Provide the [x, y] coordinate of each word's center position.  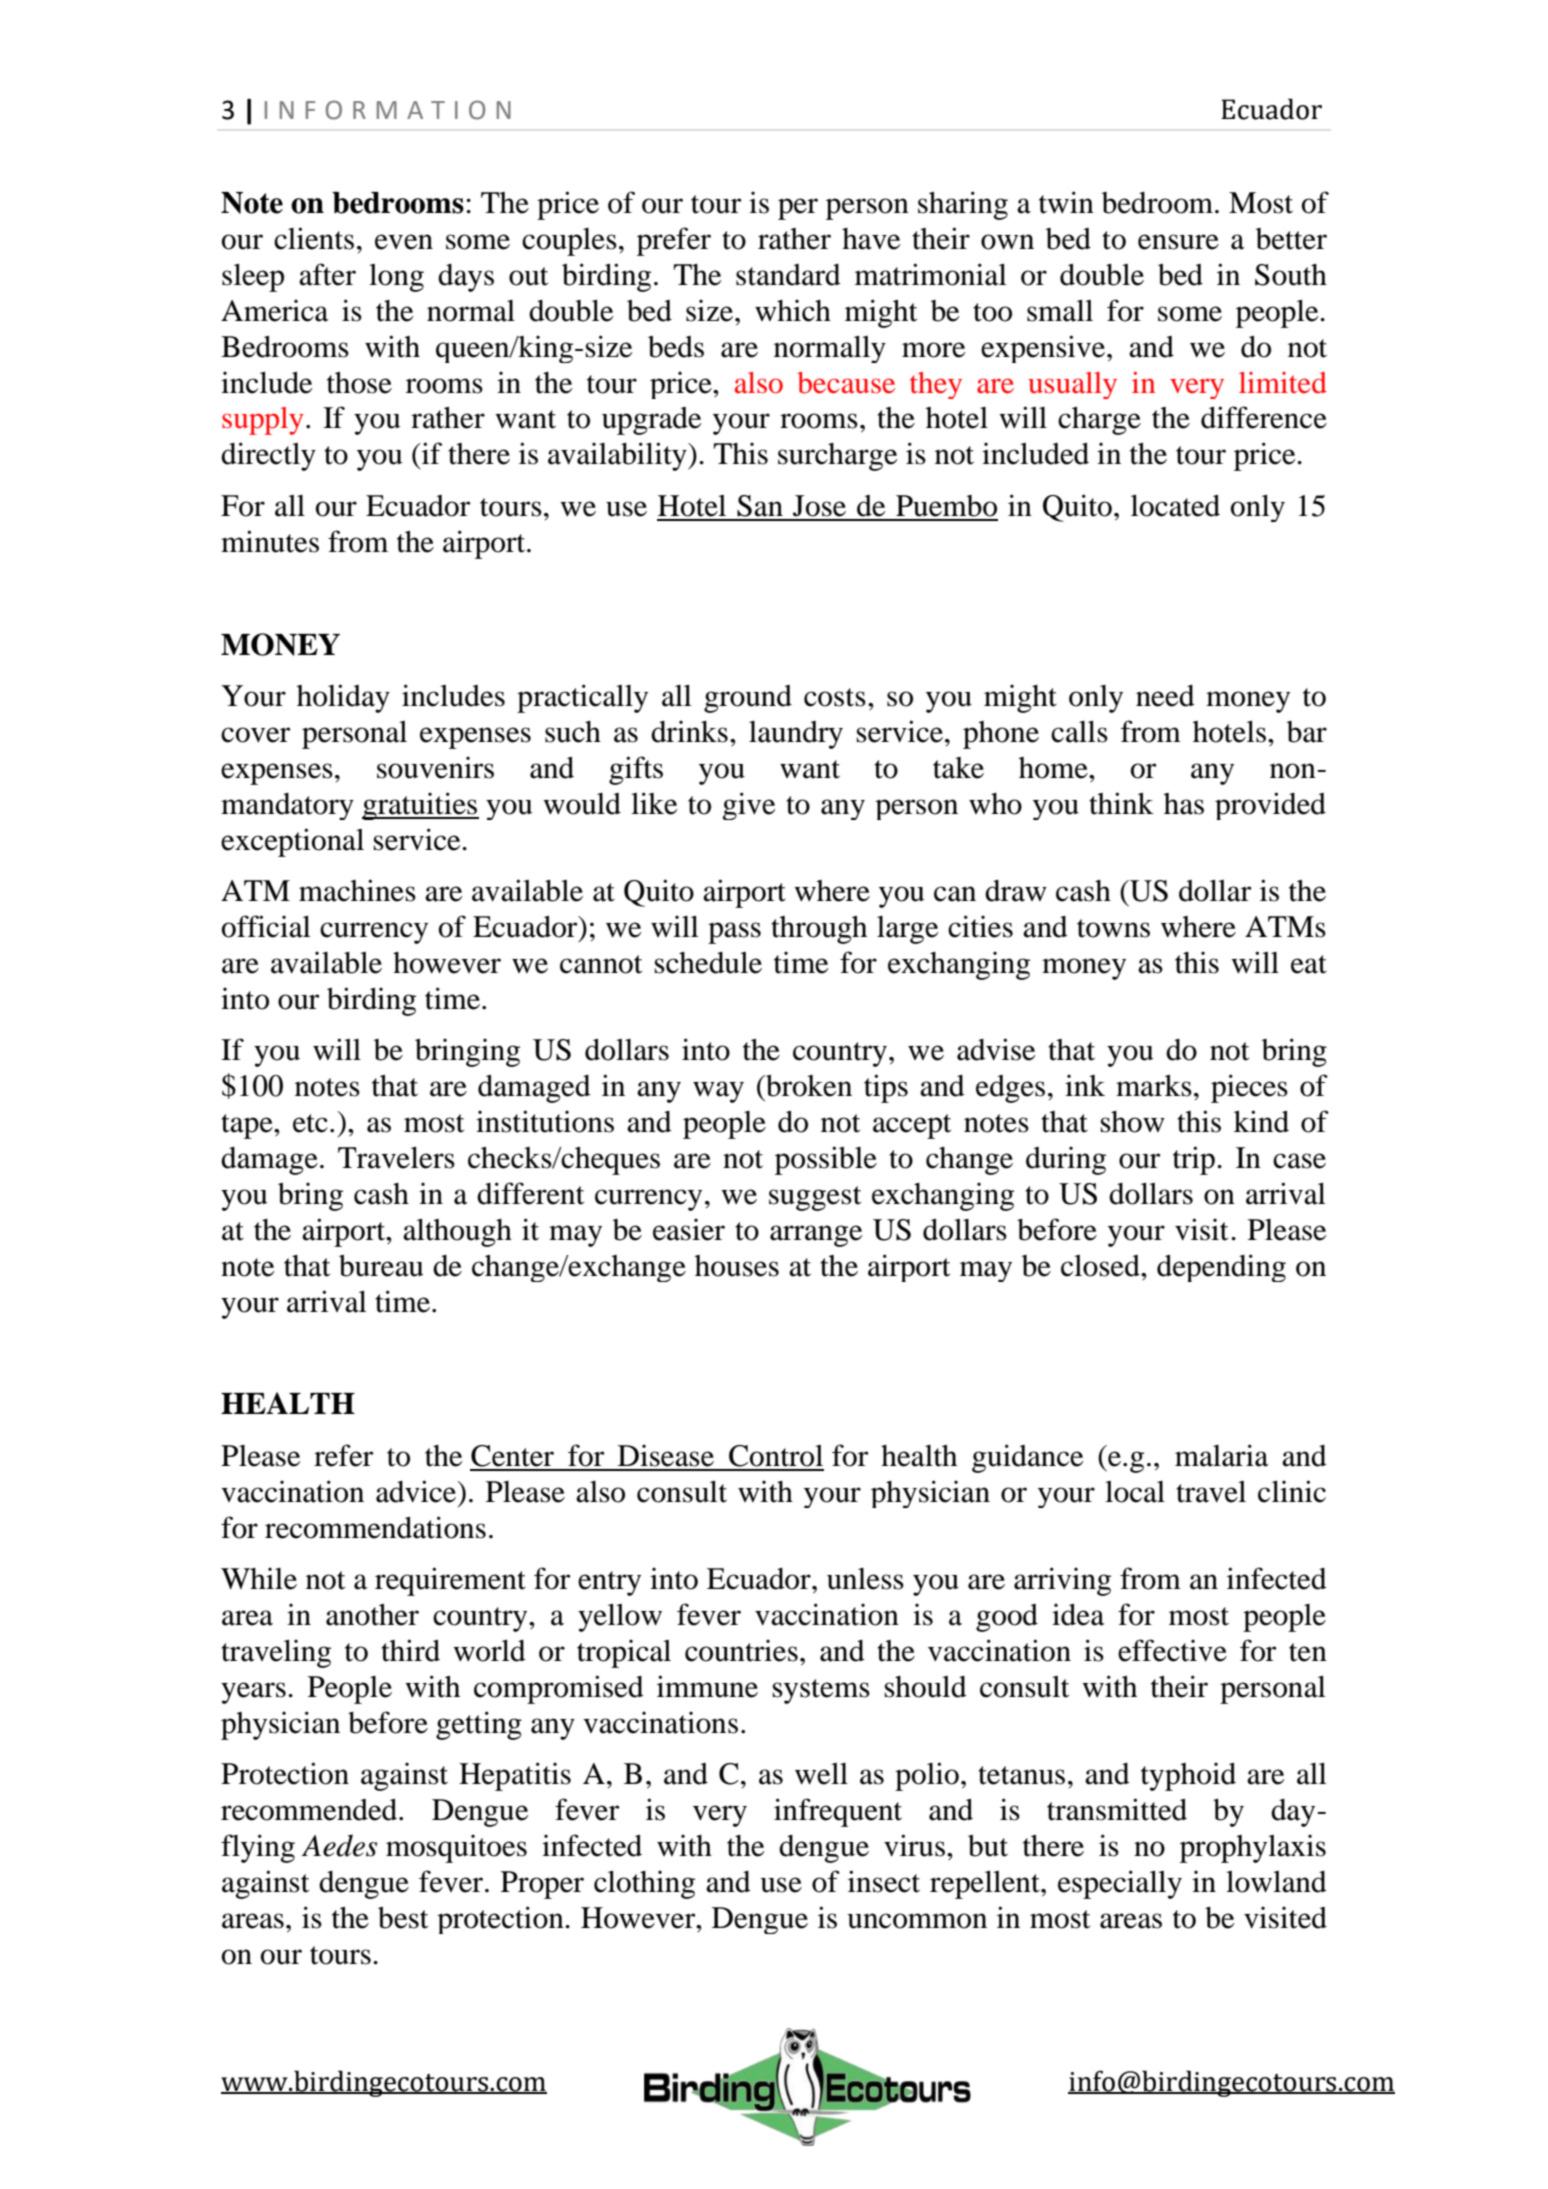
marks [1154, 1086]
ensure [1178, 242]
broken [808, 1086]
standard [788, 275]
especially [1120, 1884]
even [404, 242]
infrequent [838, 1812]
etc [310, 1123]
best [403, 1918]
